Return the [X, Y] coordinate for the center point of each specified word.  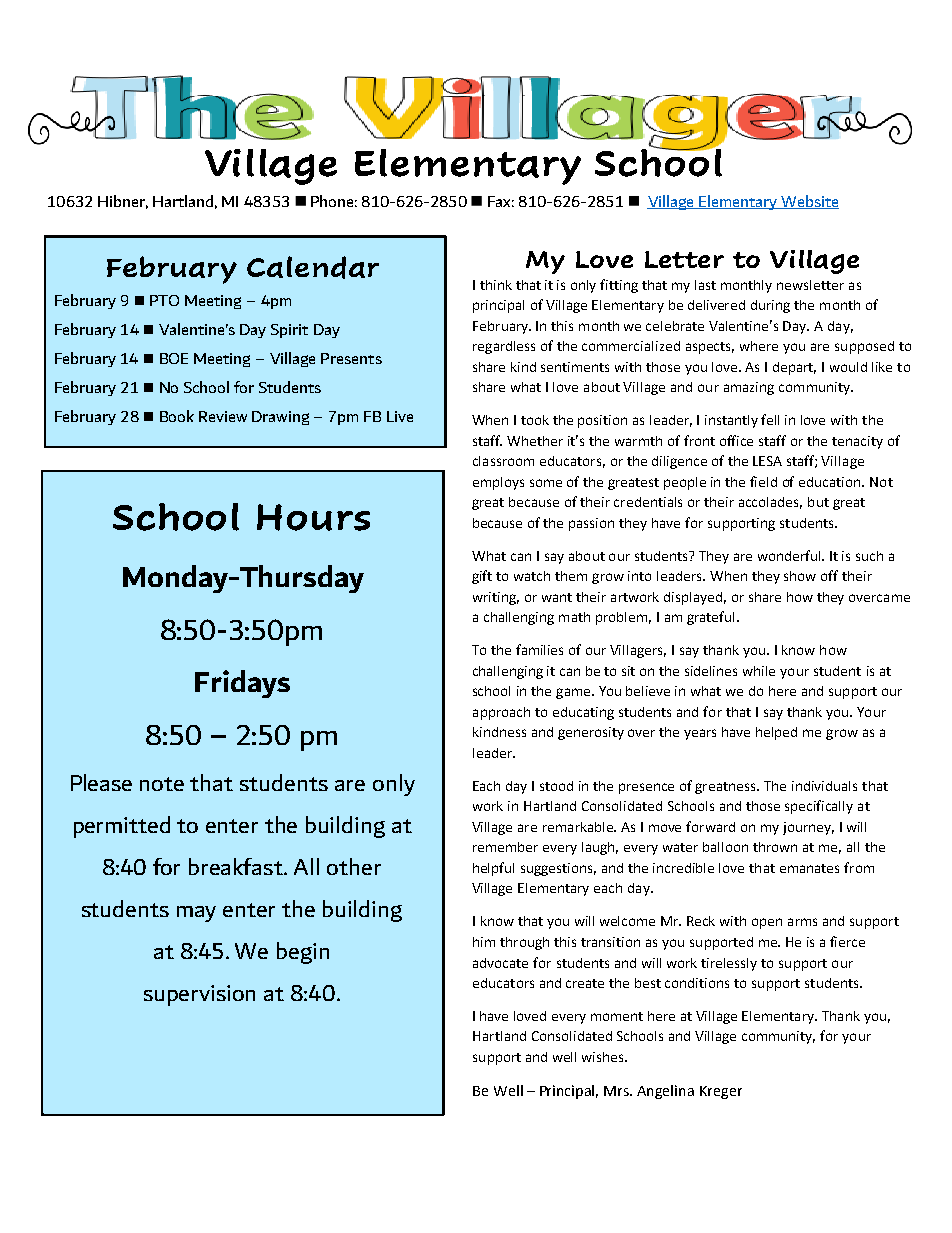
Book [177, 416]
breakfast [237, 866]
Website [809, 202]
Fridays [242, 684]
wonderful [791, 555]
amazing [749, 388]
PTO [164, 300]
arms [802, 922]
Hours [313, 517]
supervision [199, 995]
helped [776, 733]
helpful [493, 869]
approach [501, 713]
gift [482, 577]
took [535, 420]
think [496, 285]
